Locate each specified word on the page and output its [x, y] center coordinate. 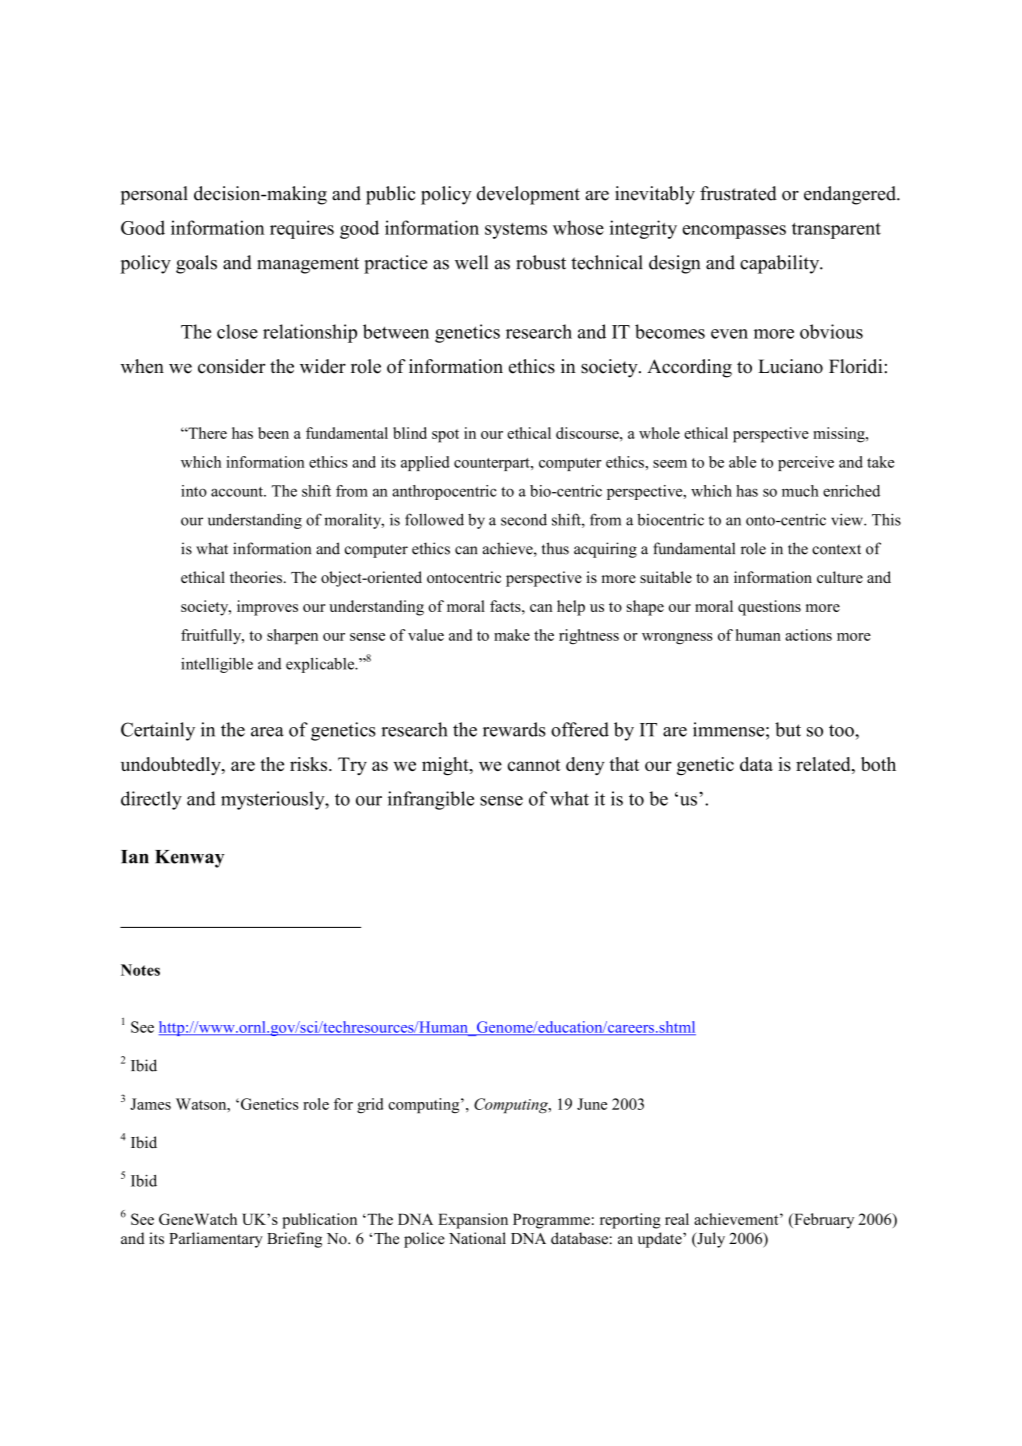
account [238, 492]
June [592, 1104]
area [267, 732]
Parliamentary [216, 1240]
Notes [140, 970]
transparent [836, 231]
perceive [806, 463]
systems [516, 231]
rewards [514, 729]
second [524, 519]
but [788, 729]
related [824, 765]
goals [196, 264]
